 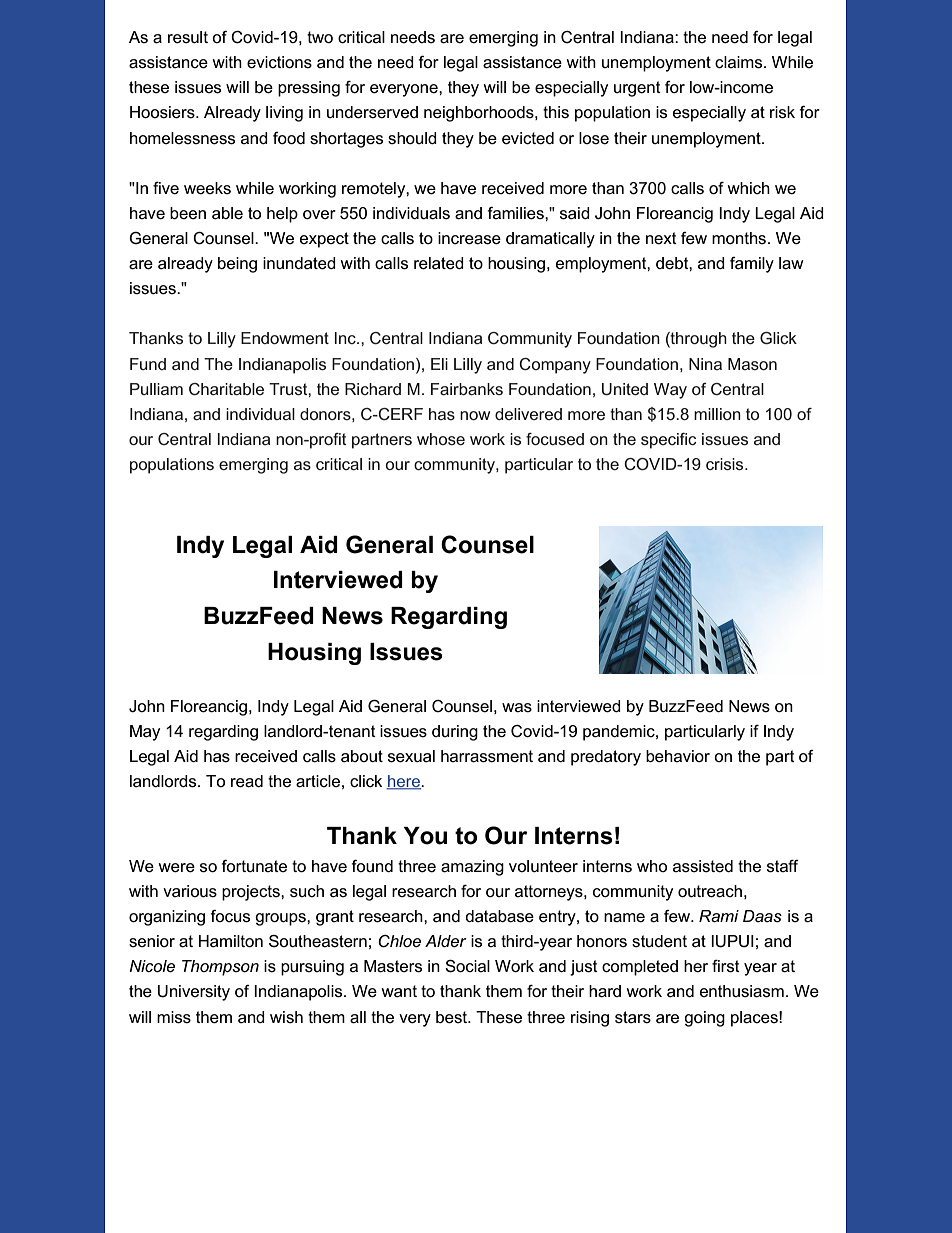 I want to click on neighborhoods, so click(x=480, y=114).
